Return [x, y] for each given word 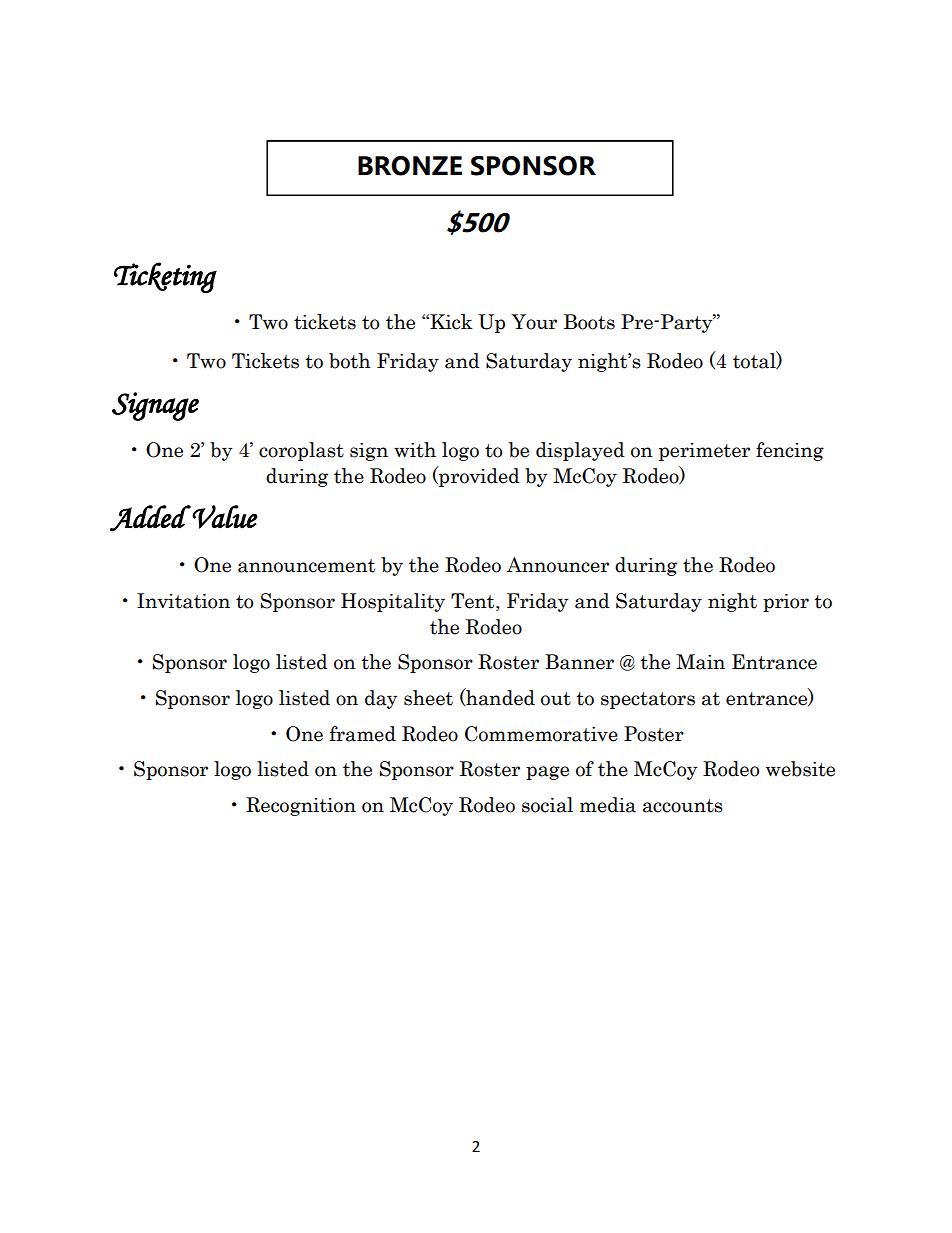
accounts [683, 806]
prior [786, 603]
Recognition [301, 806]
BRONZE [410, 166]
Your [534, 322]
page [547, 773]
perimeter [704, 452]
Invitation [183, 601]
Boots [589, 322]
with [415, 450]
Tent [474, 601]
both [349, 361]
